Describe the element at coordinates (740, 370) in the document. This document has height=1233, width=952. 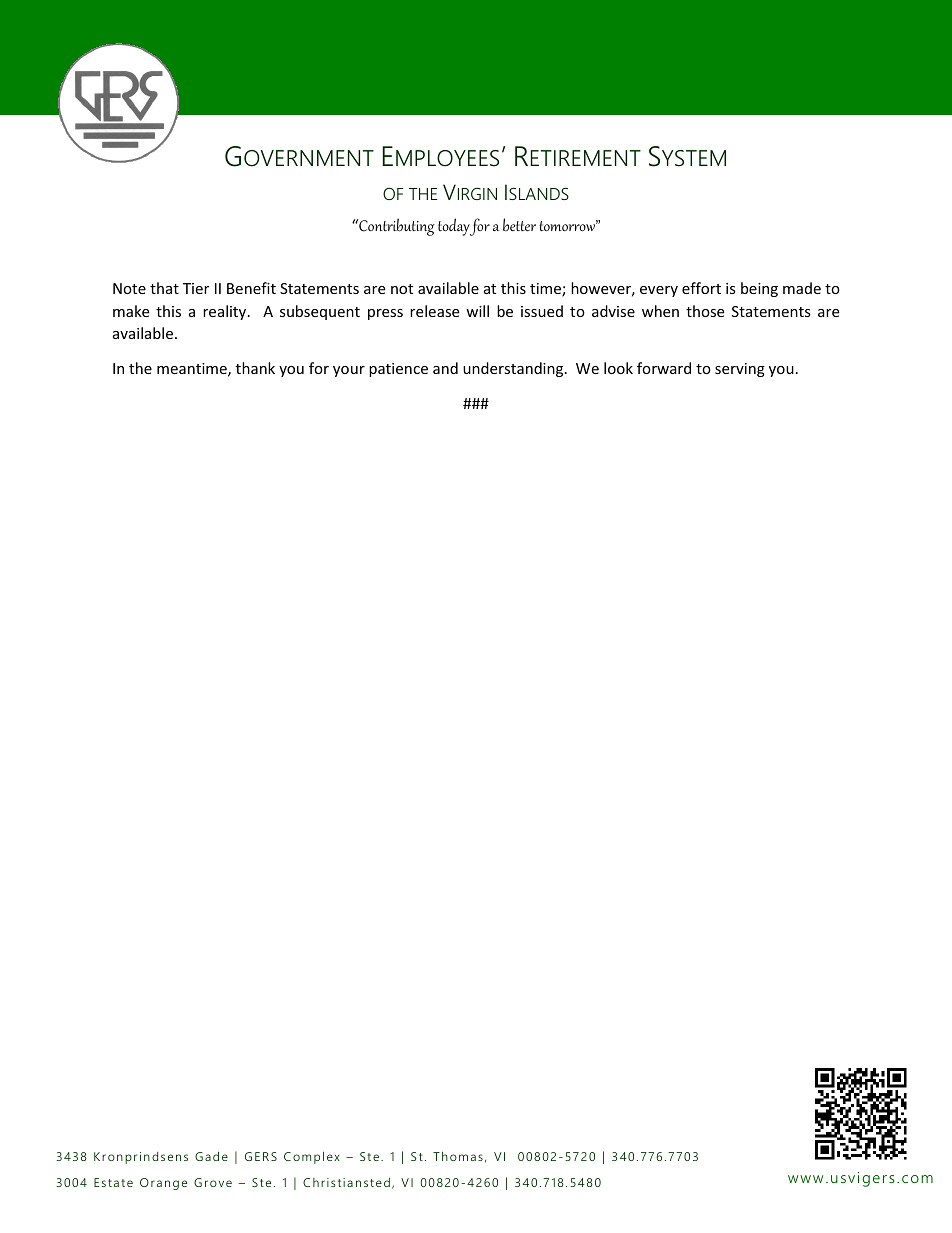
I see `serving` at that location.
